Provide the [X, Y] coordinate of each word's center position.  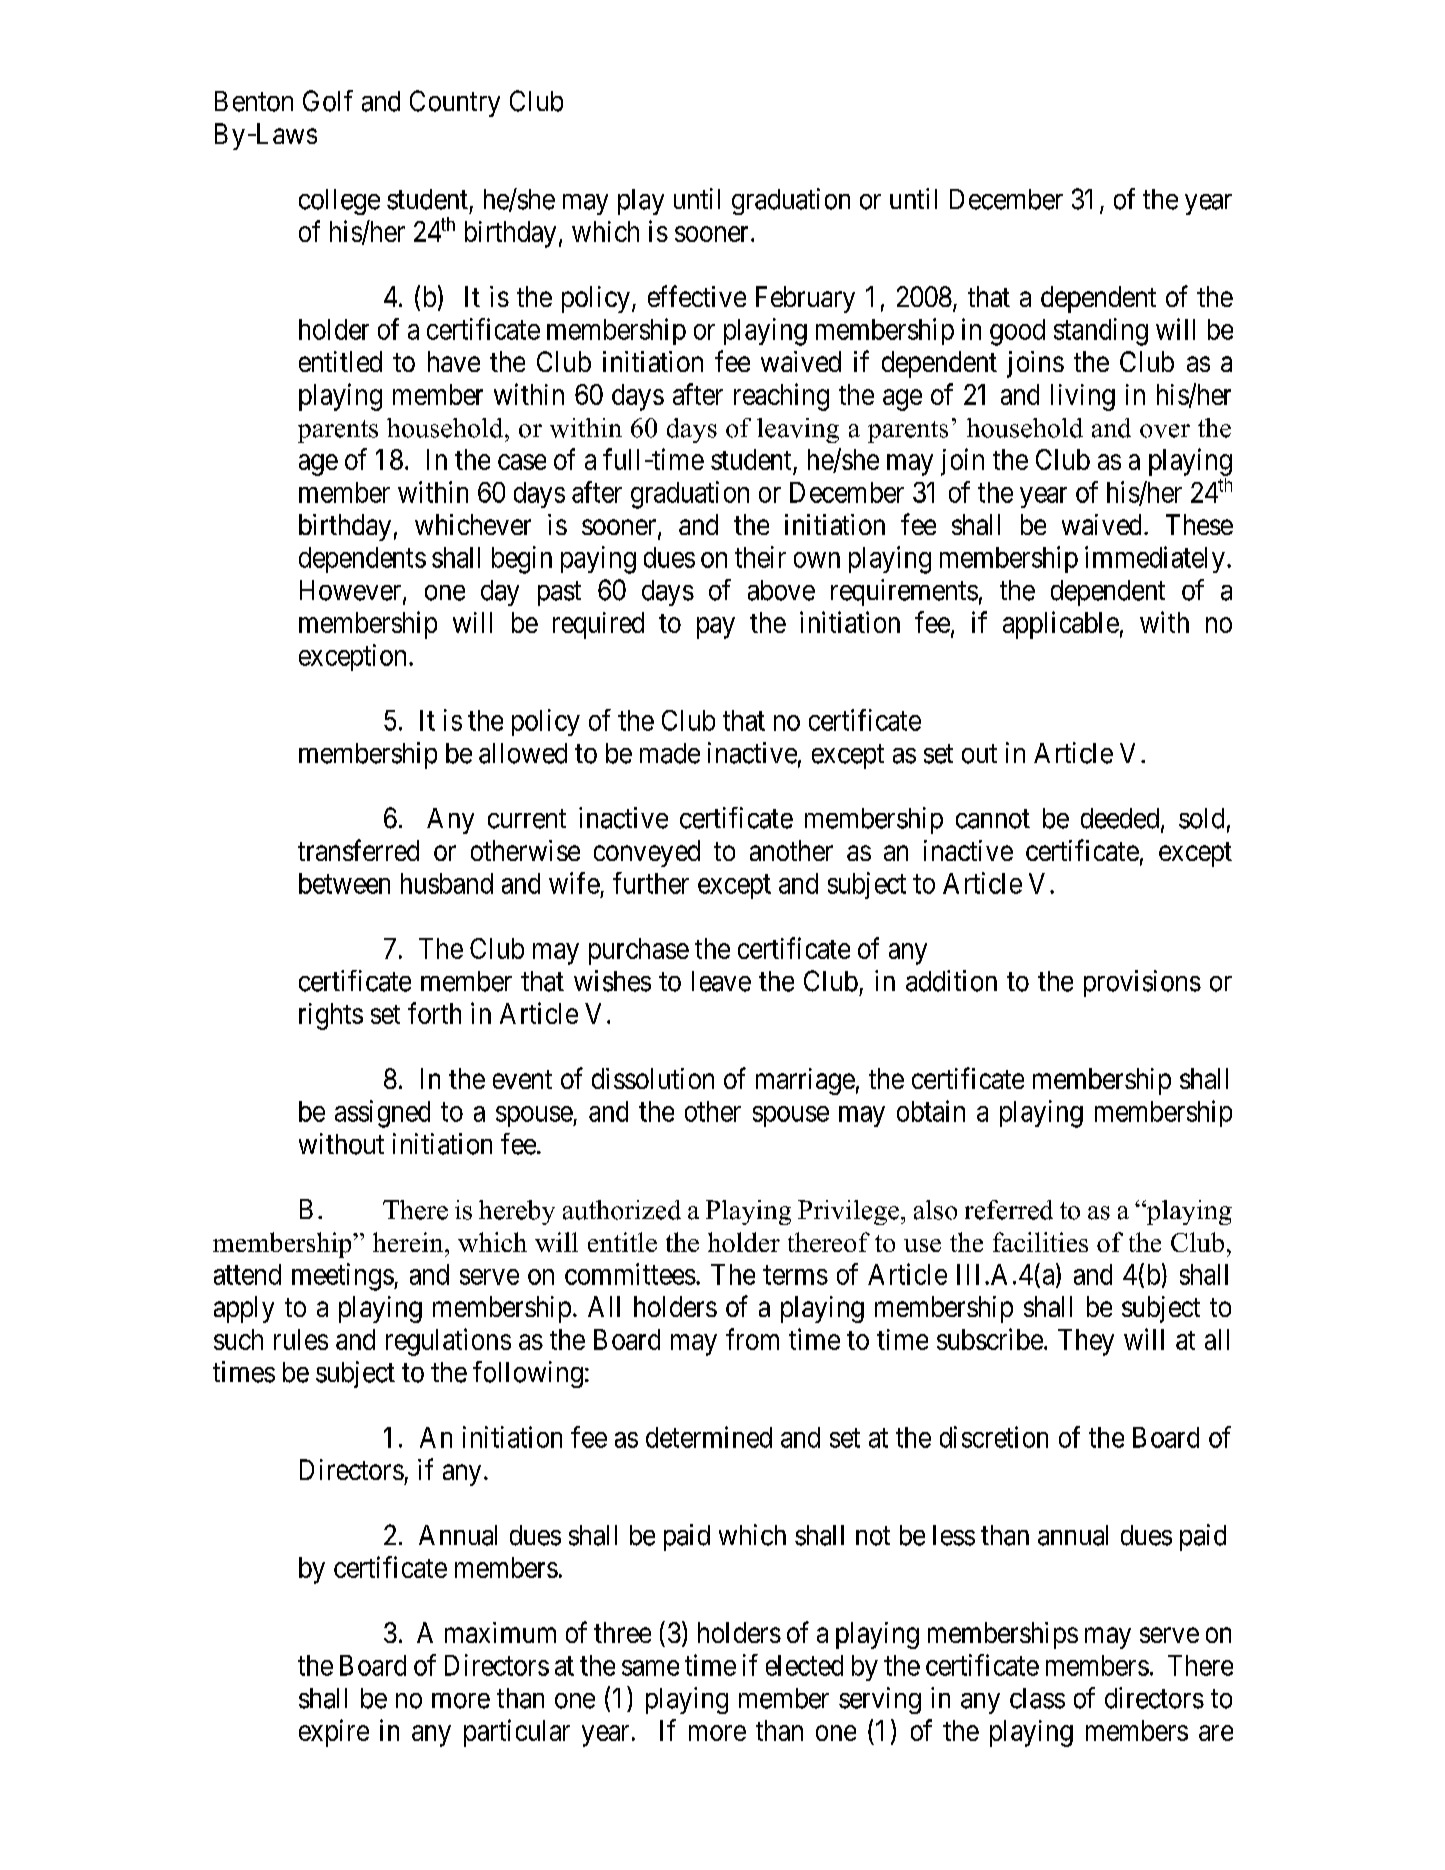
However [352, 591]
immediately [1155, 559]
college [339, 202]
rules [301, 1339]
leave [721, 981]
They [1086, 1342]
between [344, 883]
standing [1101, 332]
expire [334, 1733]
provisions [1142, 983]
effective [697, 296]
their [760, 557]
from [752, 1339]
